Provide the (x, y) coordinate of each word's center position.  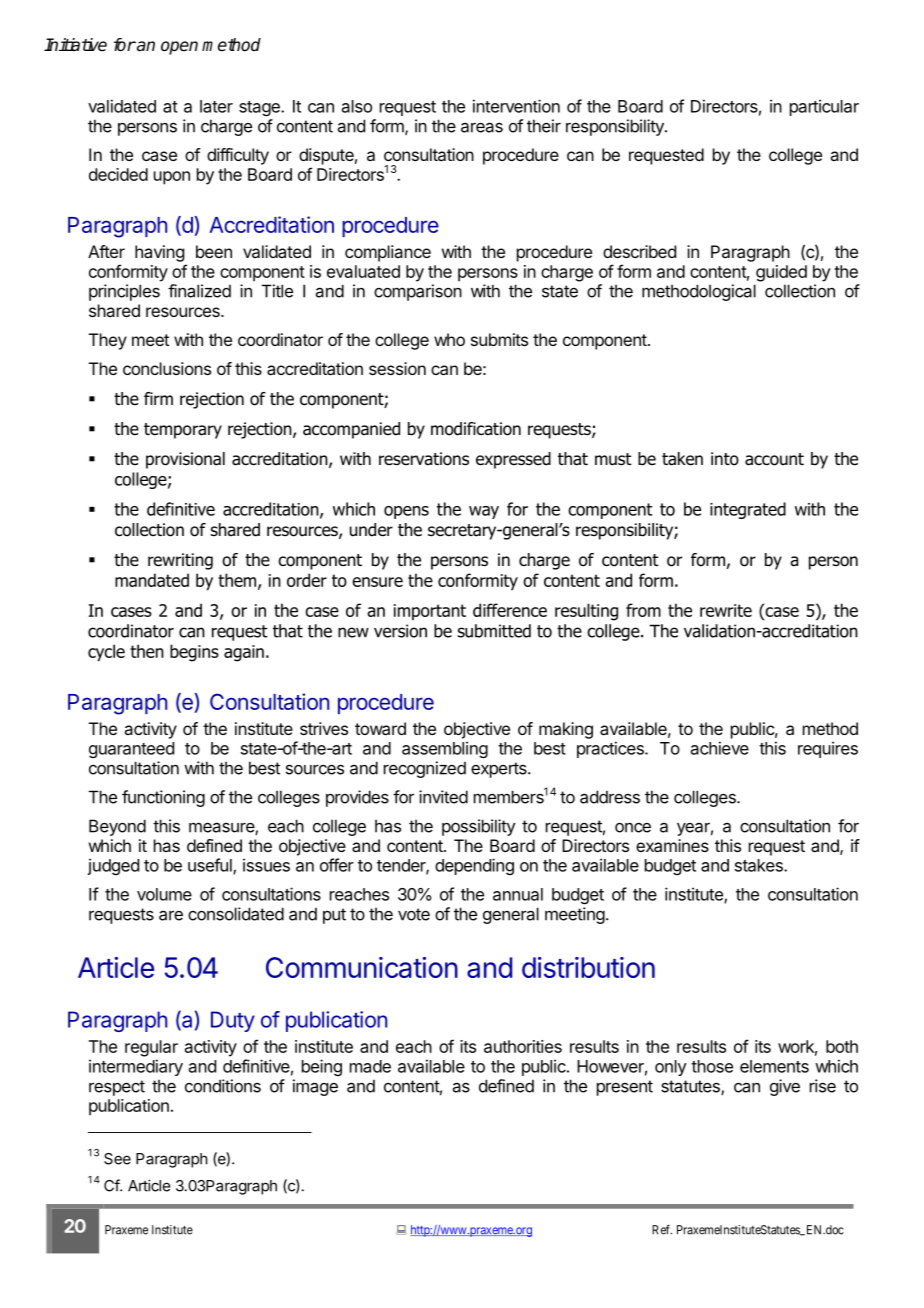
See (117, 1159)
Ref (662, 1230)
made (370, 1066)
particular (824, 107)
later (216, 106)
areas (482, 127)
